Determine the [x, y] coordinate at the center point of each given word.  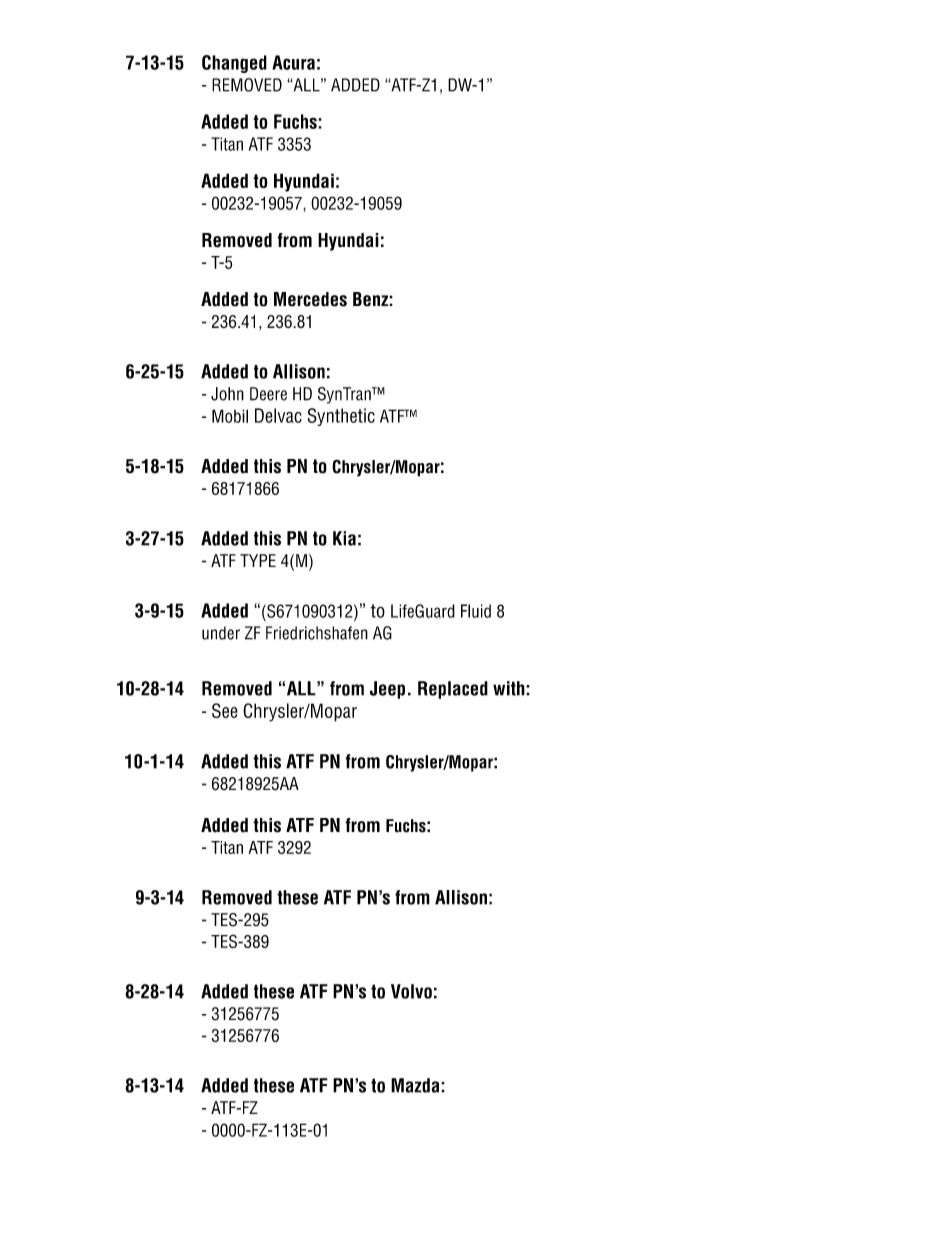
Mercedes [310, 299]
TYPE [258, 560]
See [225, 710]
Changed [234, 64]
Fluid [476, 611]
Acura [293, 62]
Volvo [411, 991]
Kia [344, 538]
